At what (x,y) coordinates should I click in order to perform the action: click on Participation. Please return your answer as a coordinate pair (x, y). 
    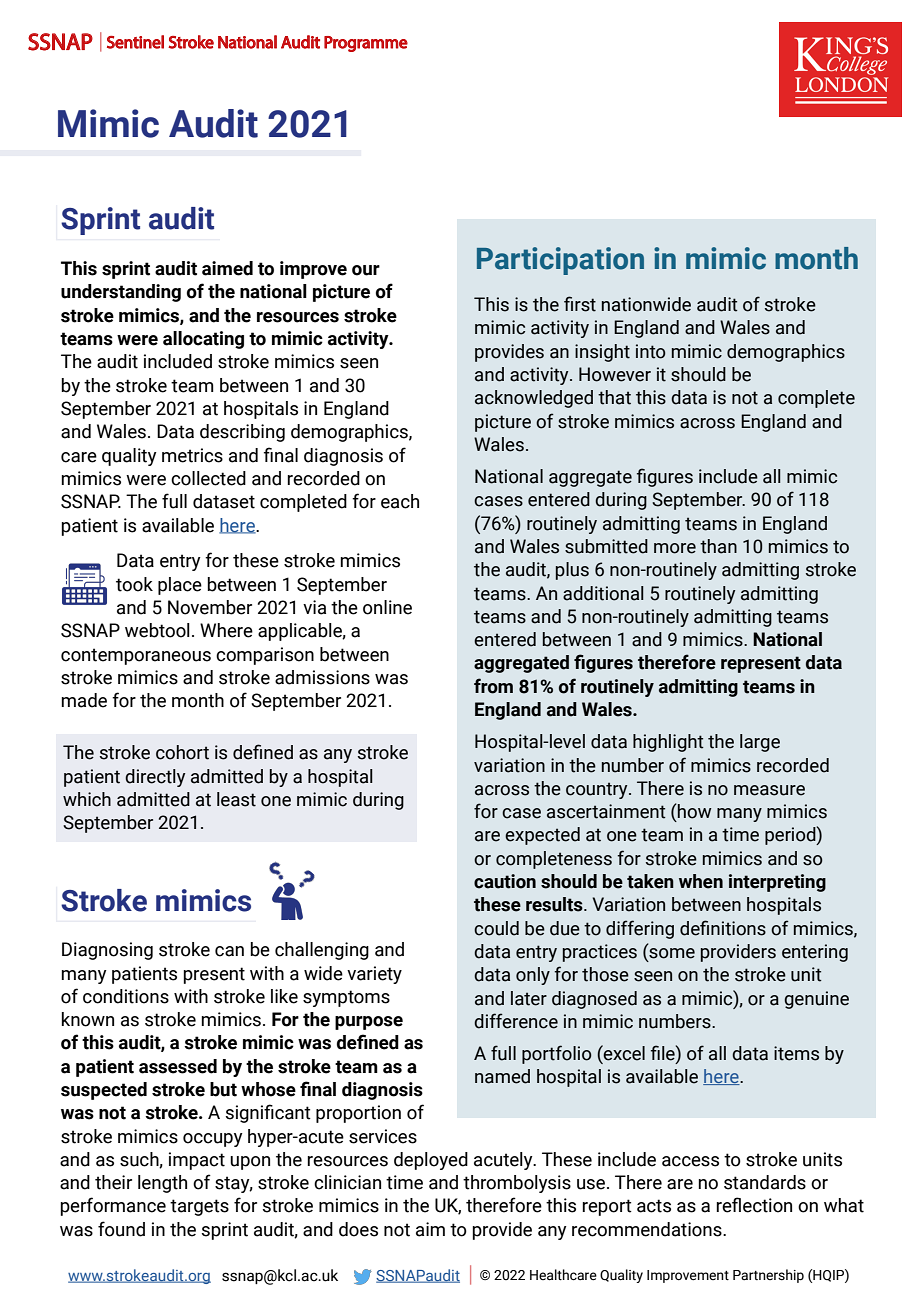
    Looking at the image, I should click on (560, 261).
